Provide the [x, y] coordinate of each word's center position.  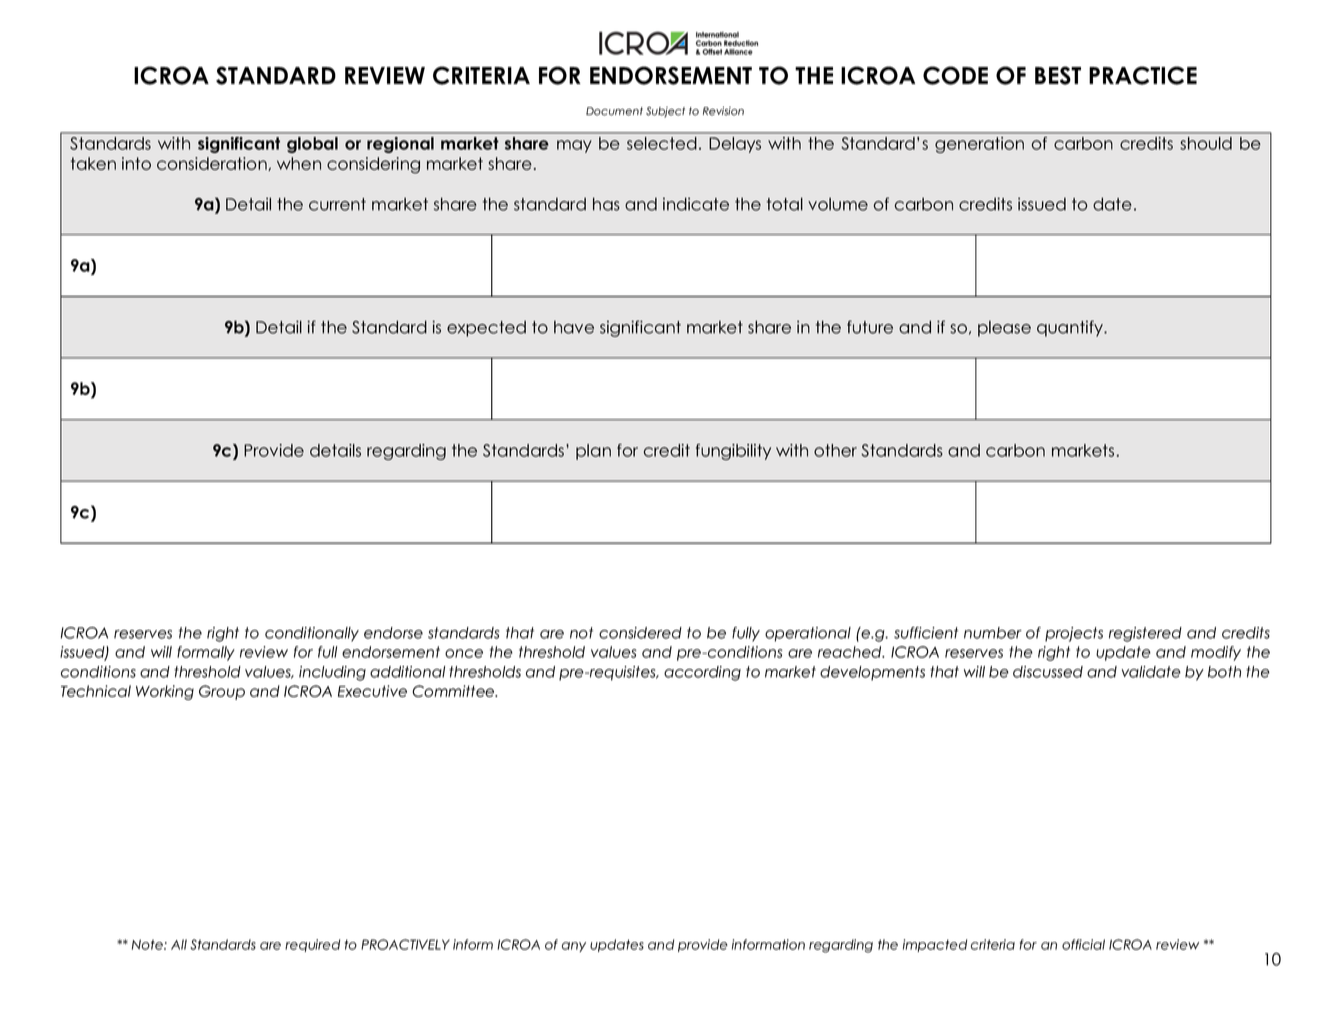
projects [1074, 634]
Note [148, 944]
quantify [1071, 328]
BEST [1058, 75]
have [574, 327]
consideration [213, 164]
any [574, 947]
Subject [665, 112]
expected [486, 329]
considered [640, 633]
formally [206, 653]
